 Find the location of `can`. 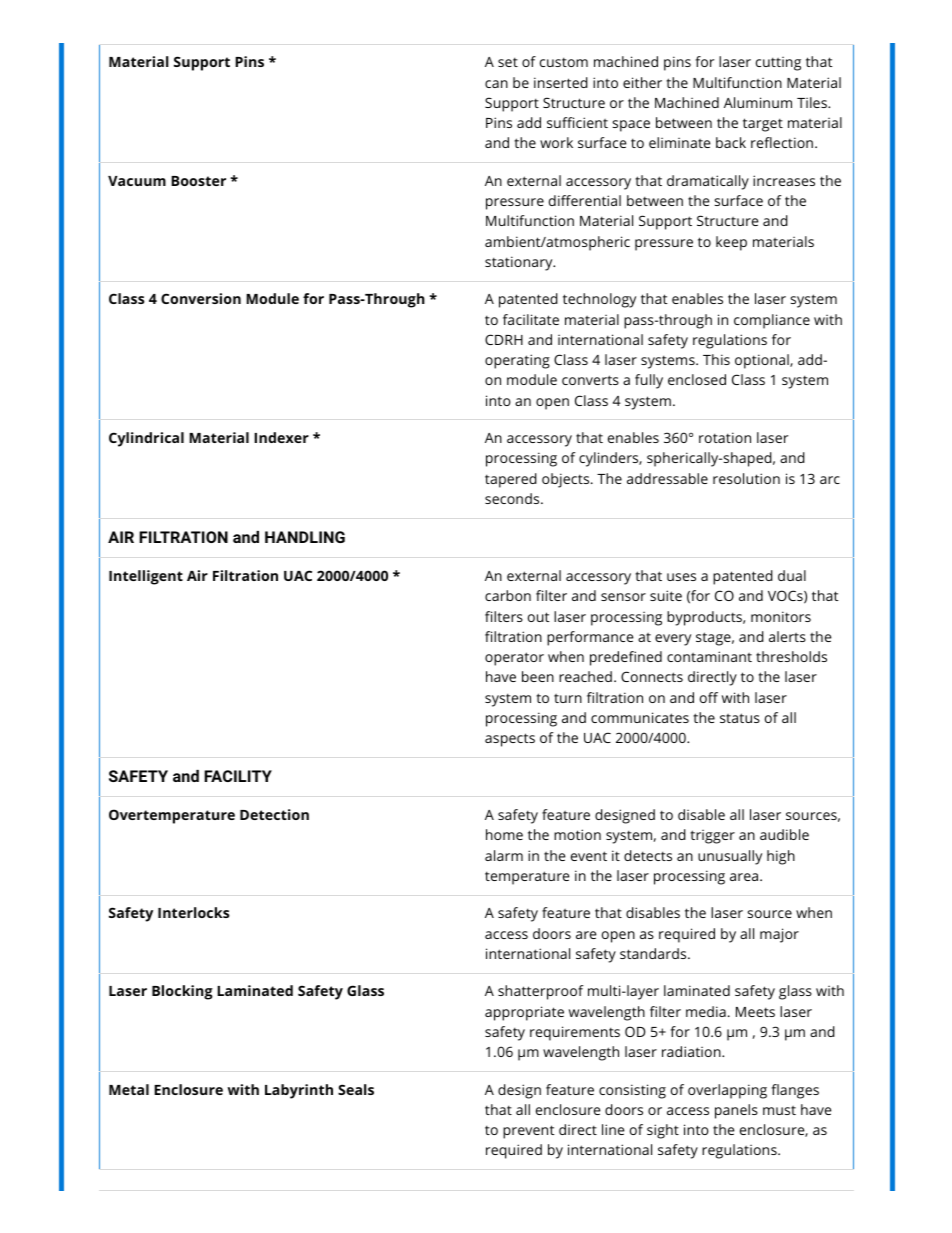

can is located at coordinates (496, 84).
